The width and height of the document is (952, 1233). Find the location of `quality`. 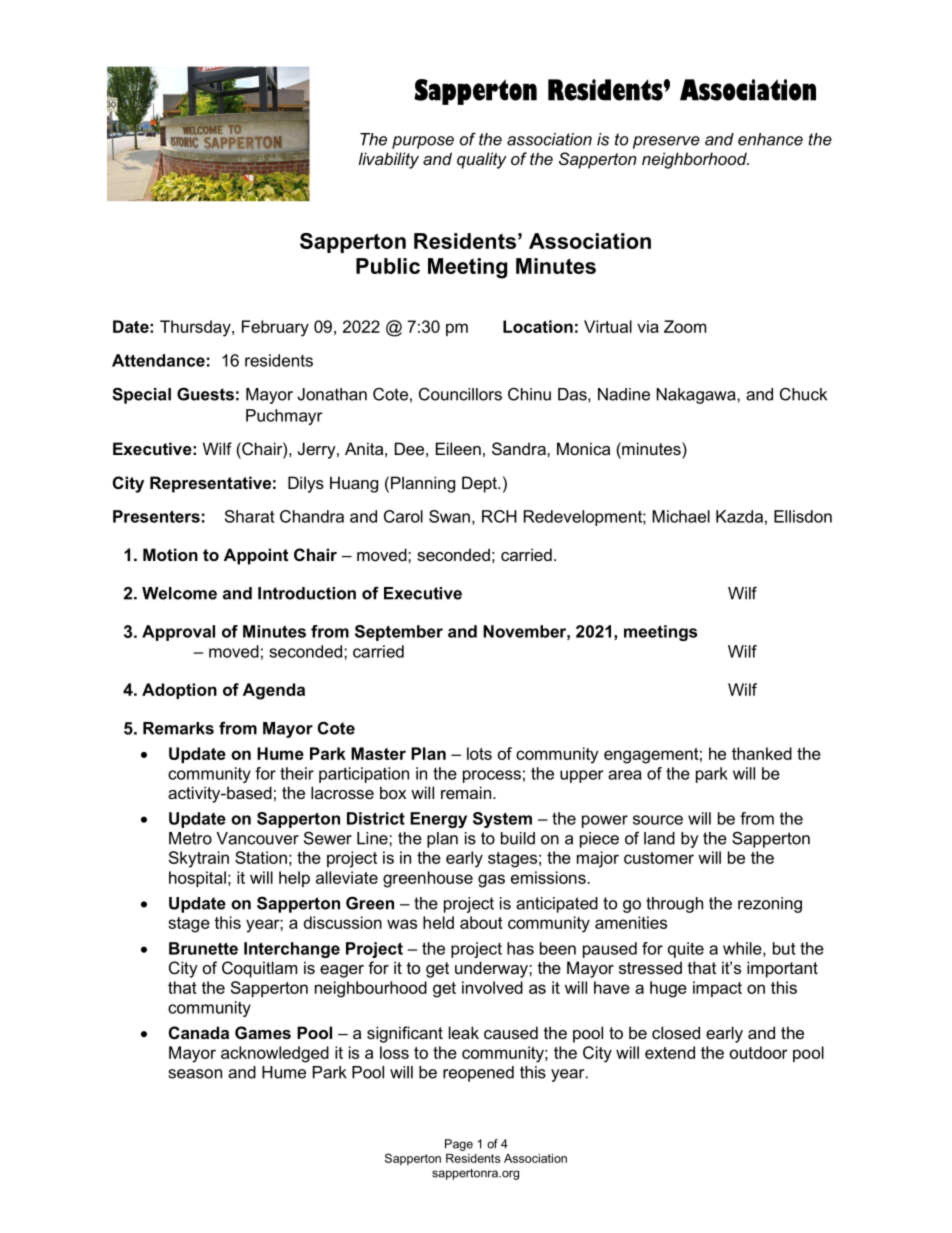

quality is located at coordinates (482, 160).
